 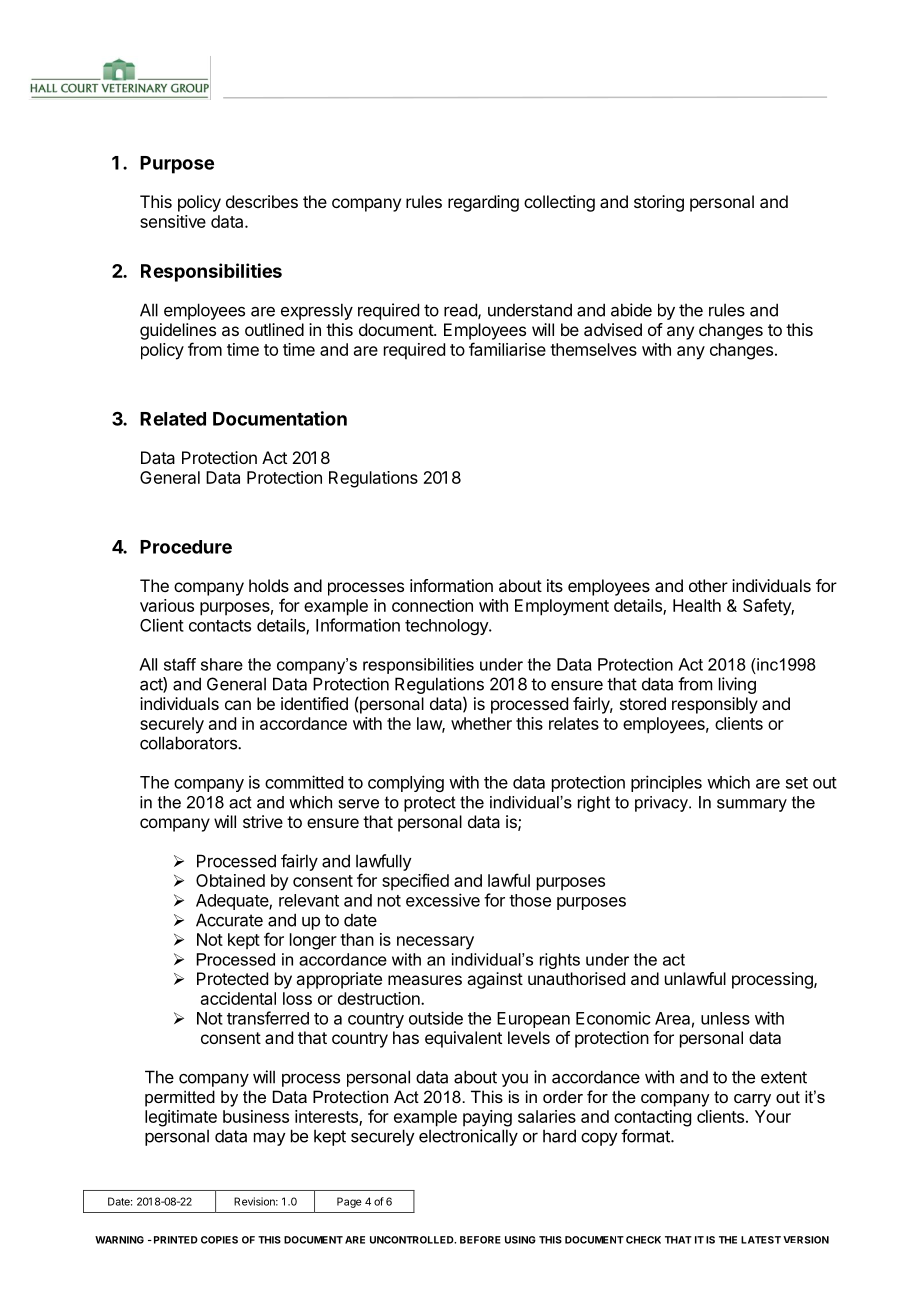 What do you see at coordinates (189, 743) in the page?
I see `collaborators` at bounding box center [189, 743].
